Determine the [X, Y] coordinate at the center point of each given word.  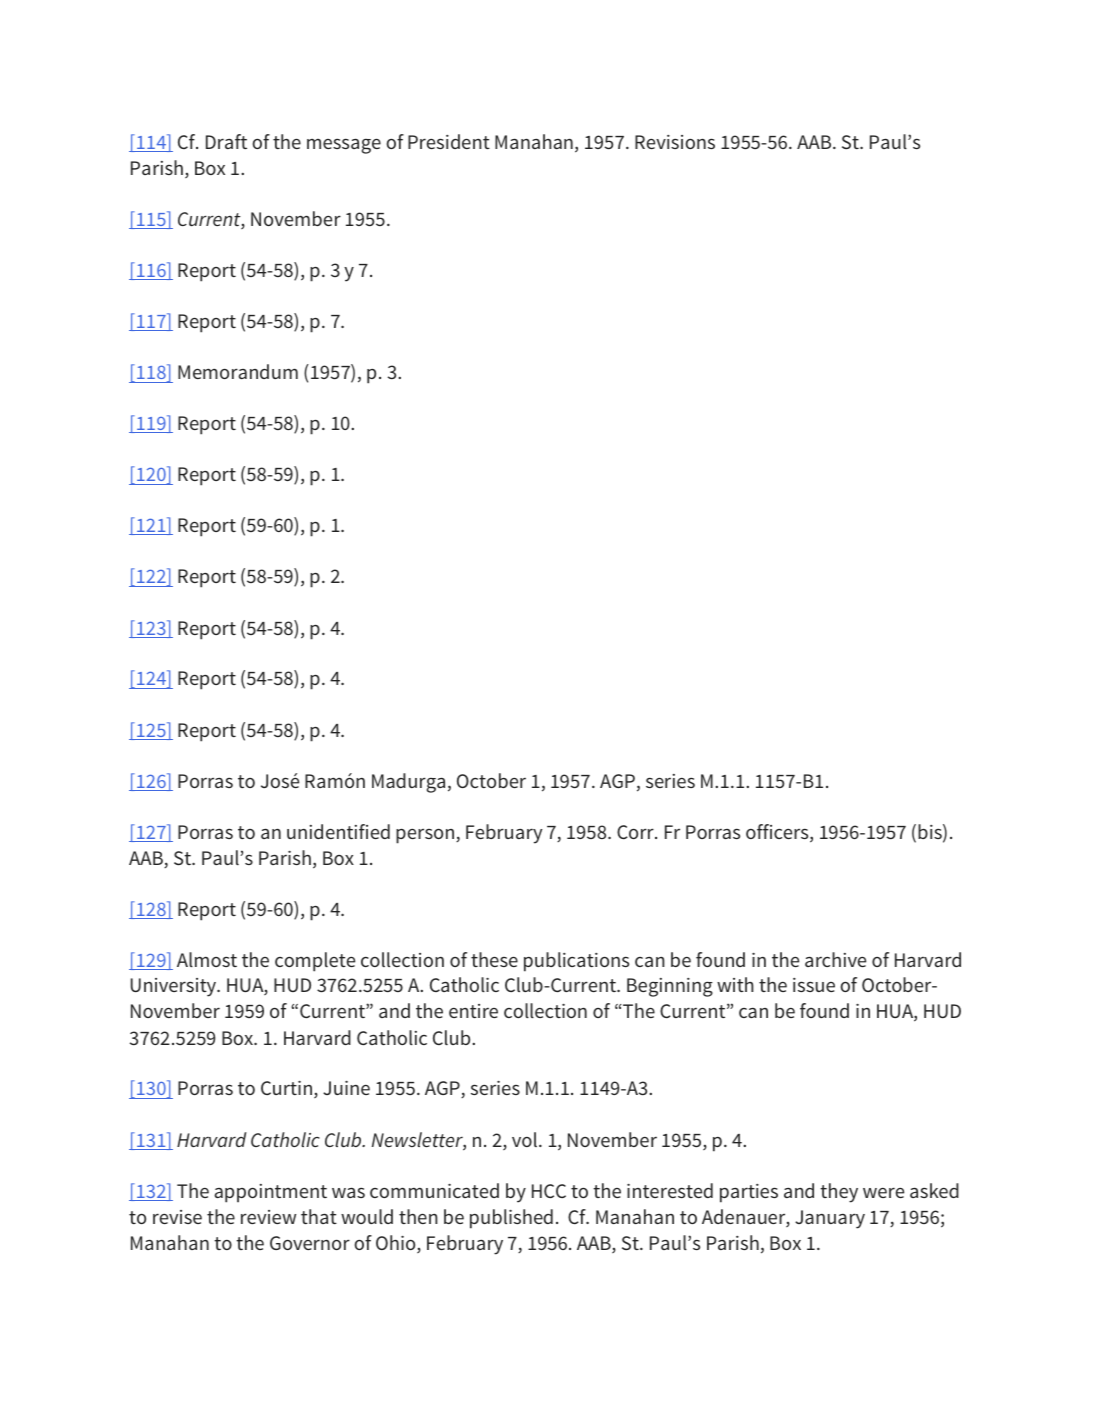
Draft [226, 141]
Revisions [675, 142]
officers [778, 833]
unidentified [338, 831]
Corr [636, 832]
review [268, 1217]
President [449, 141]
